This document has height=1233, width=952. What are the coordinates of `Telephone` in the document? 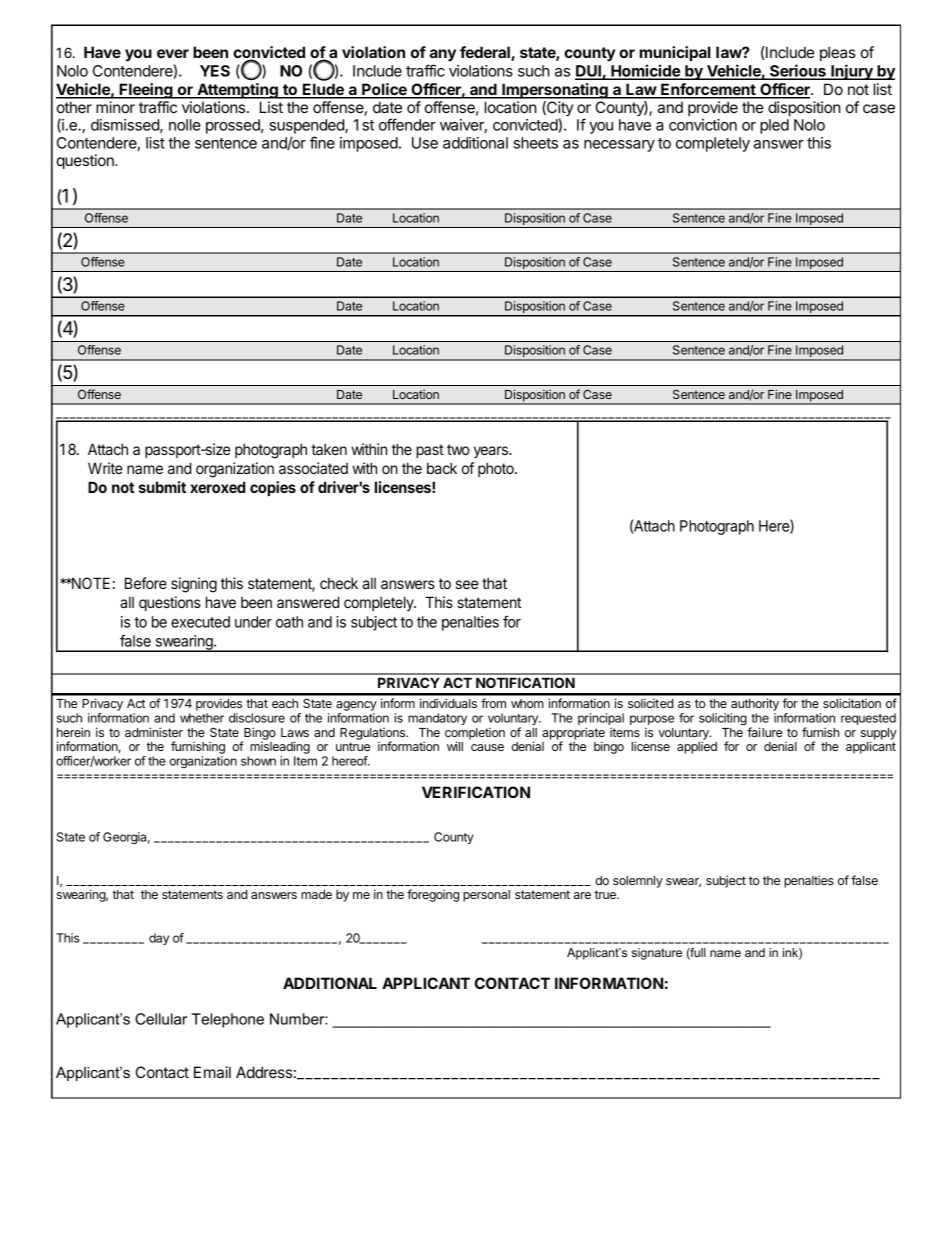 It's located at (228, 1020).
